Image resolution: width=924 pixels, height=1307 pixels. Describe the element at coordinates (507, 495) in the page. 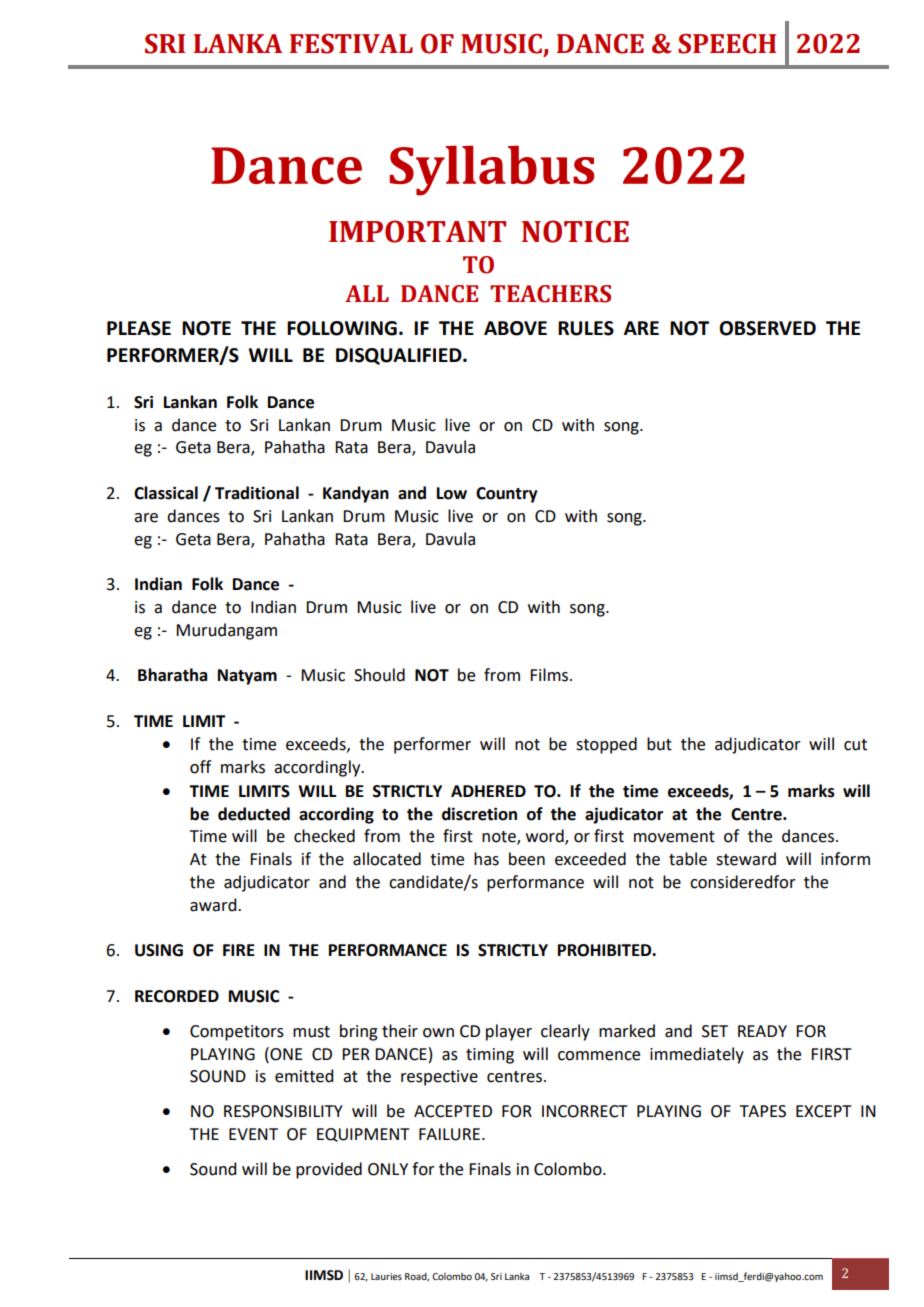

I see `Country` at that location.
